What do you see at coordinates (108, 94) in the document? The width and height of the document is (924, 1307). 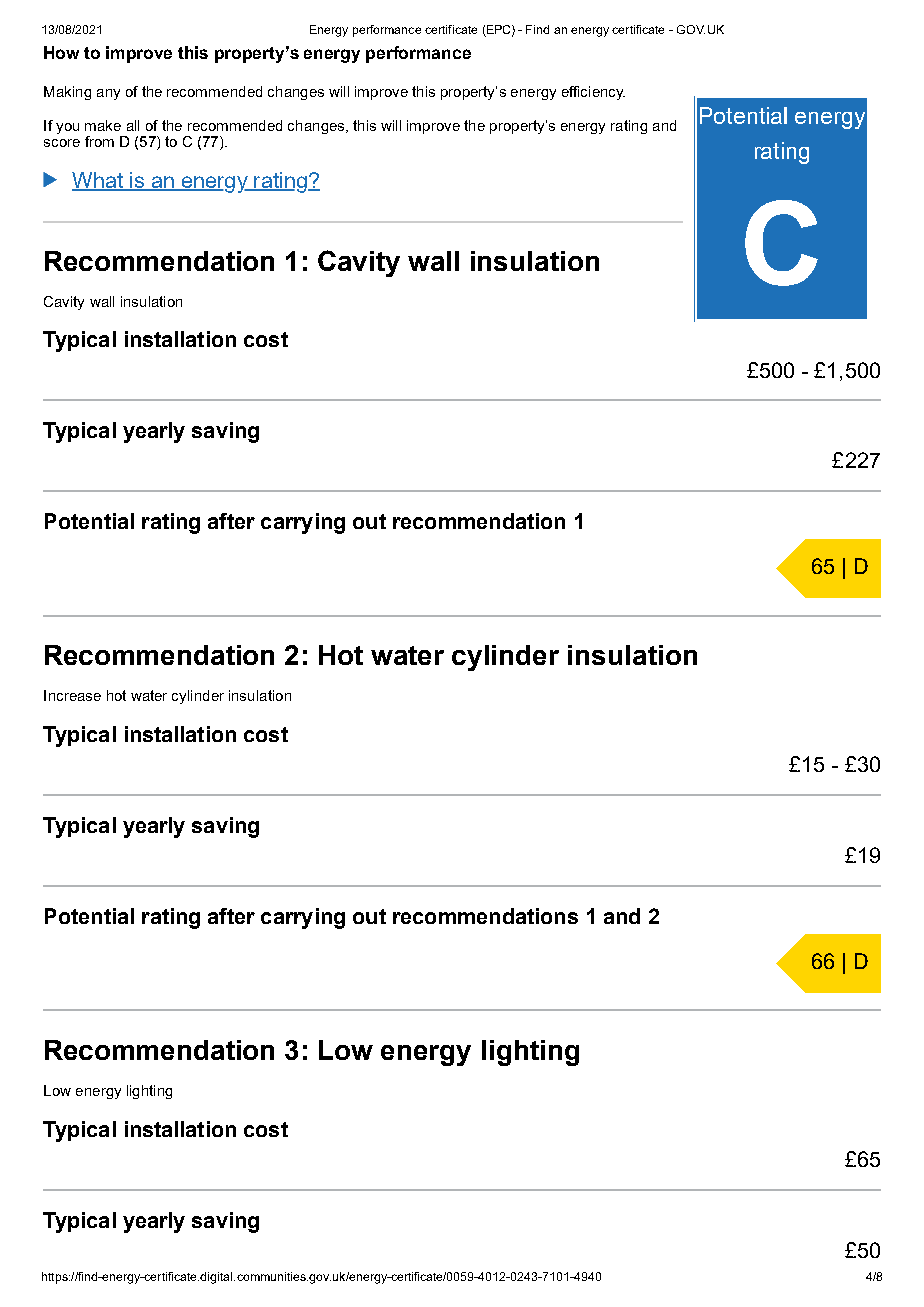 I see `any` at bounding box center [108, 94].
